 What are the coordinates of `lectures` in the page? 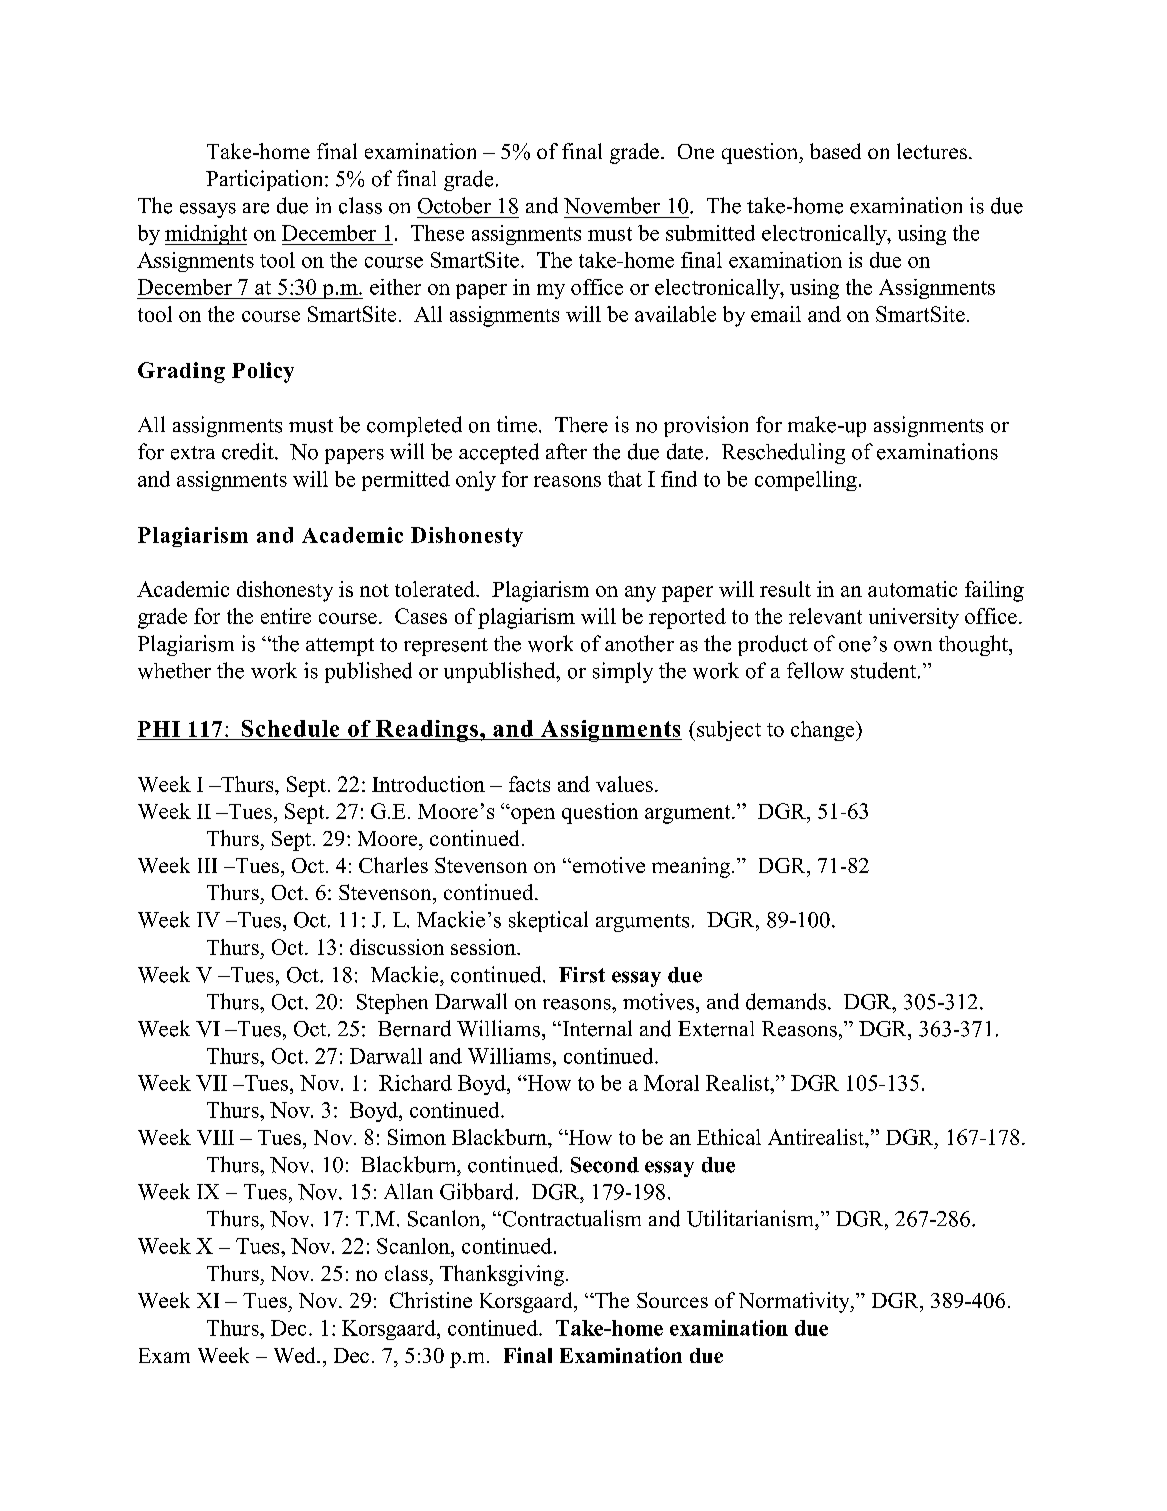 It's located at (932, 151).
